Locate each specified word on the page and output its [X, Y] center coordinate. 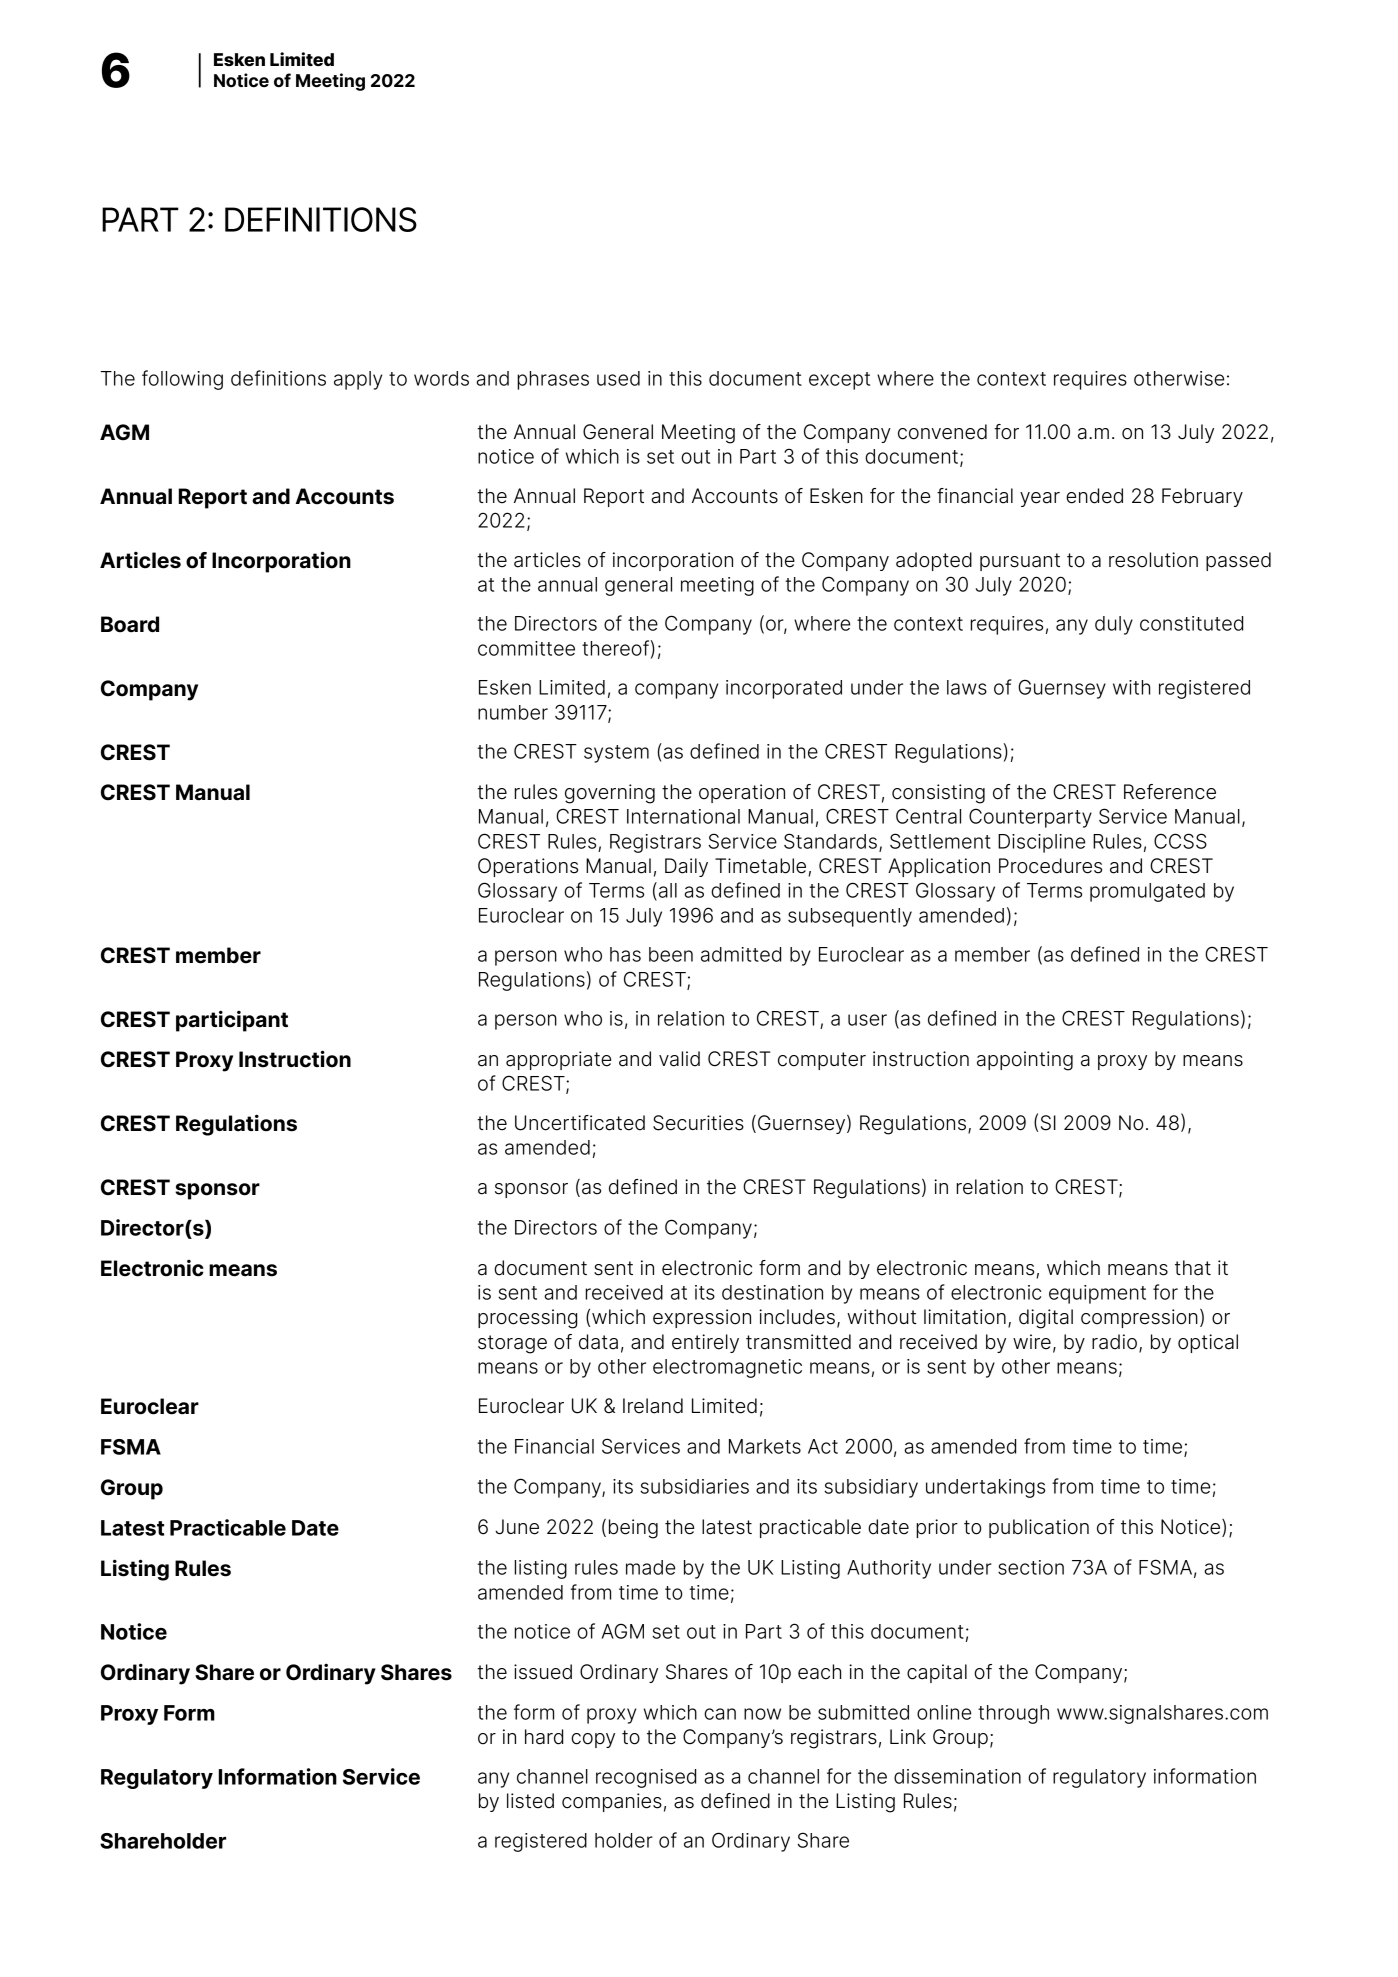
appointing [1025, 1061]
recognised [646, 1778]
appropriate [558, 1060]
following [182, 380]
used [618, 378]
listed [530, 1801]
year [1040, 499]
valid [679, 1059]
